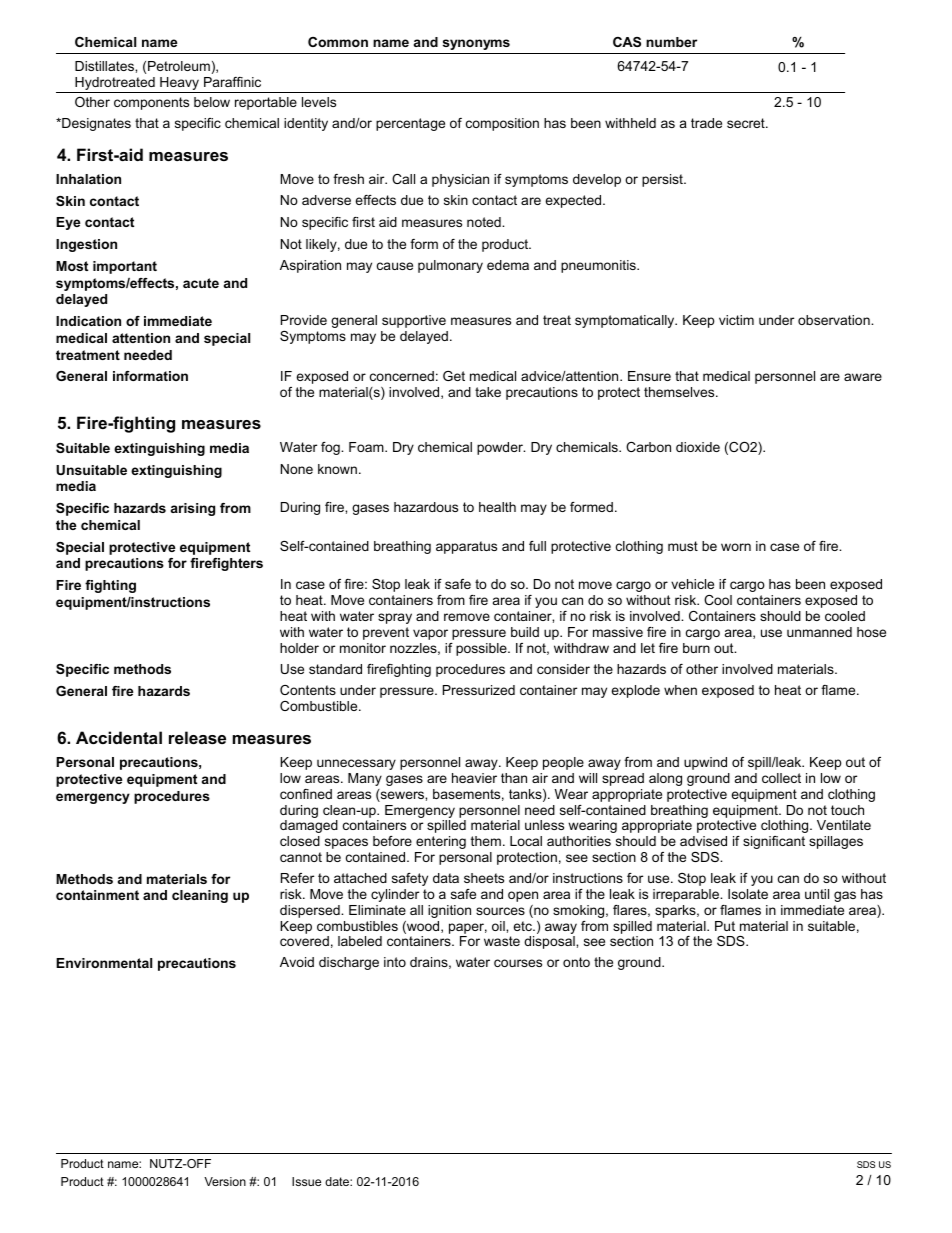 The image size is (952, 1233). What do you see at coordinates (819, 632) in the image?
I see `unmanned` at bounding box center [819, 632].
